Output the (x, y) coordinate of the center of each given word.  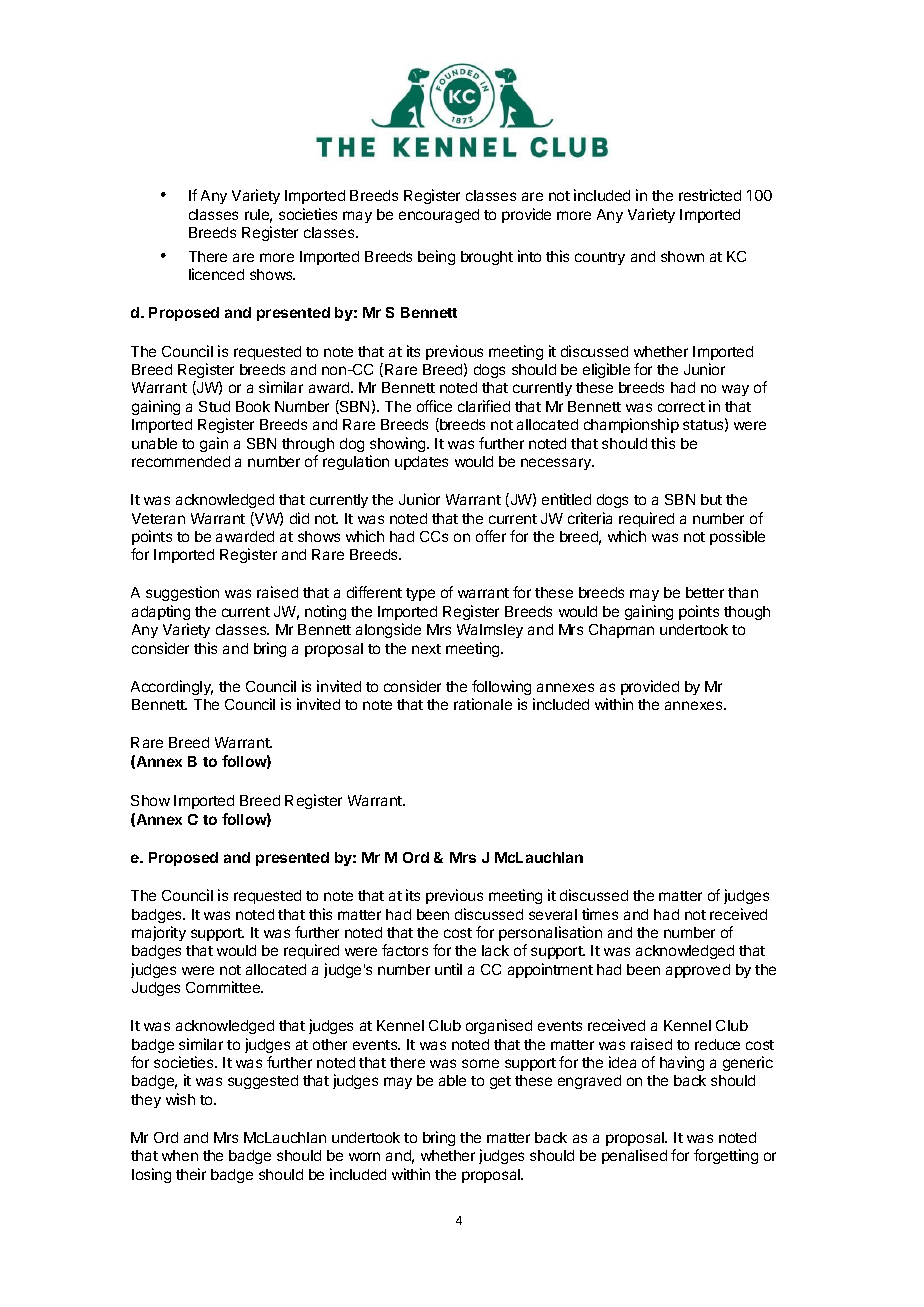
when (180, 1155)
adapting (161, 612)
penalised (634, 1156)
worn (364, 1156)
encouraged (439, 216)
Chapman (621, 631)
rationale (483, 704)
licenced (216, 274)
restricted (710, 195)
